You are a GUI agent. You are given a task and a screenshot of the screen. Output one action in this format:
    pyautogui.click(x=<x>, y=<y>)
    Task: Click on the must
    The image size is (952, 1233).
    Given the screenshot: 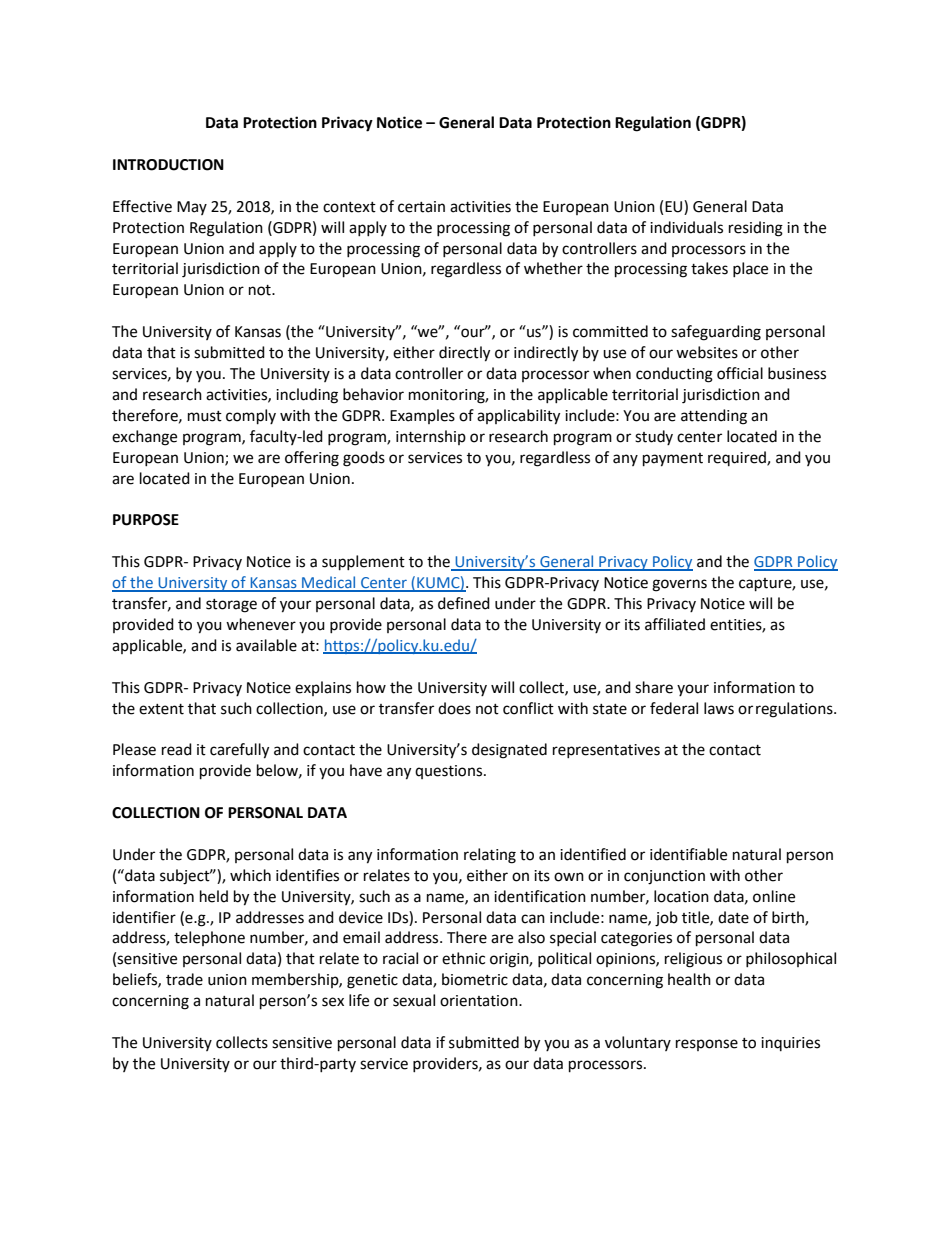 What is the action you would take?
    pyautogui.click(x=205, y=416)
